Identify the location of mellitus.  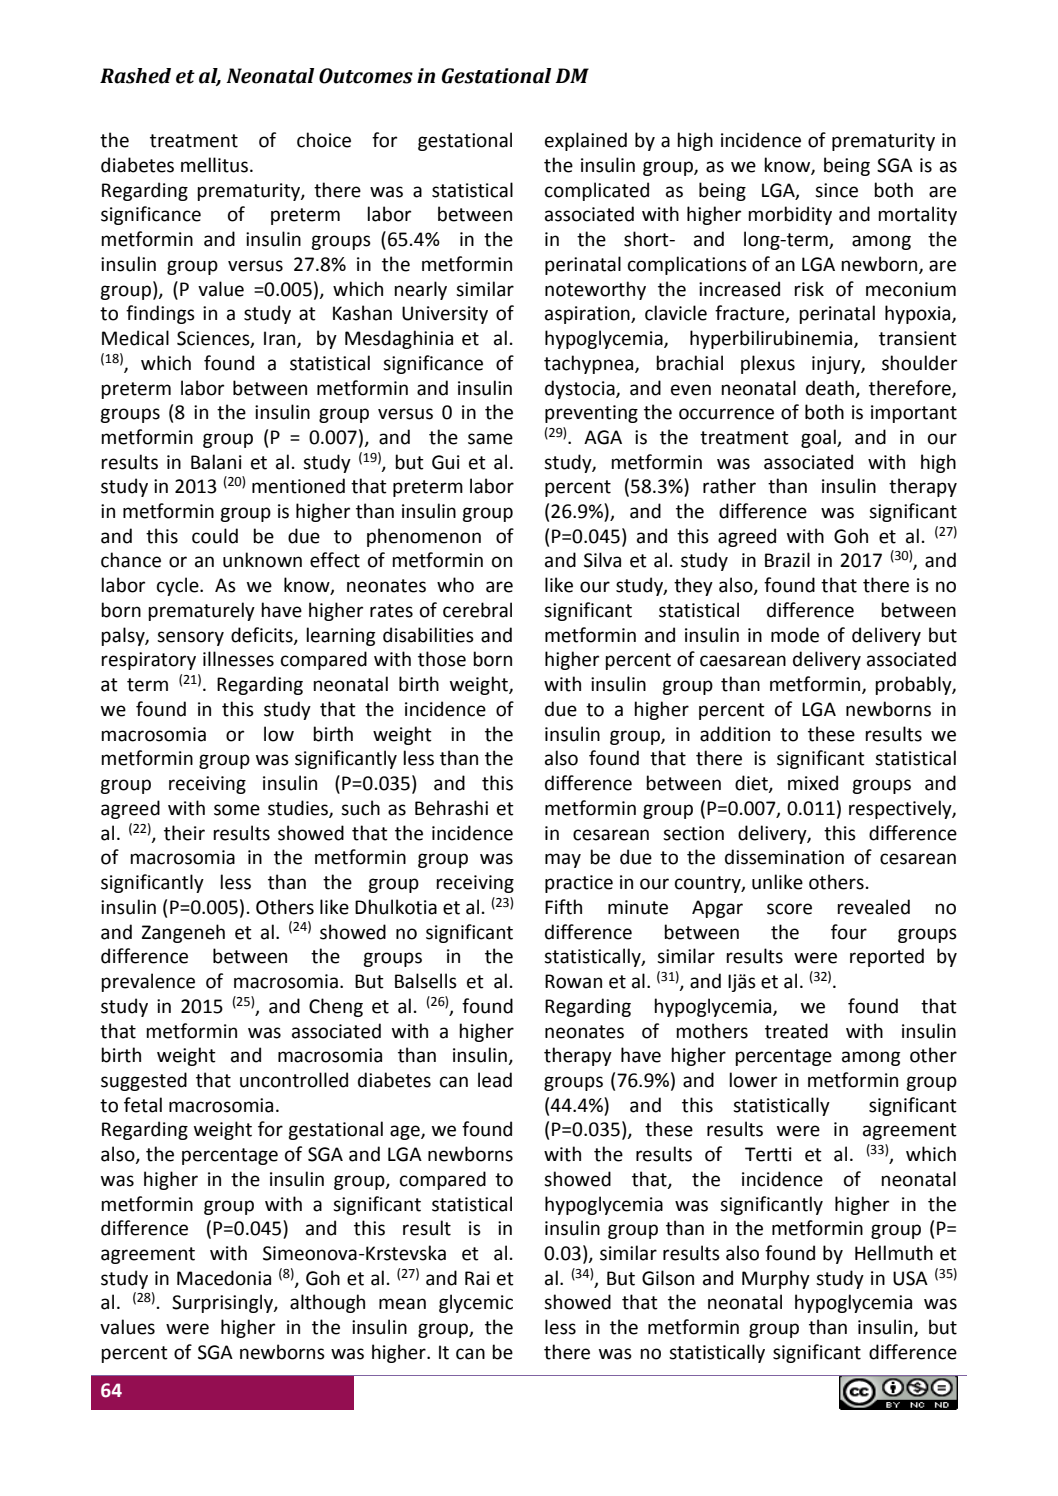
(214, 165).
